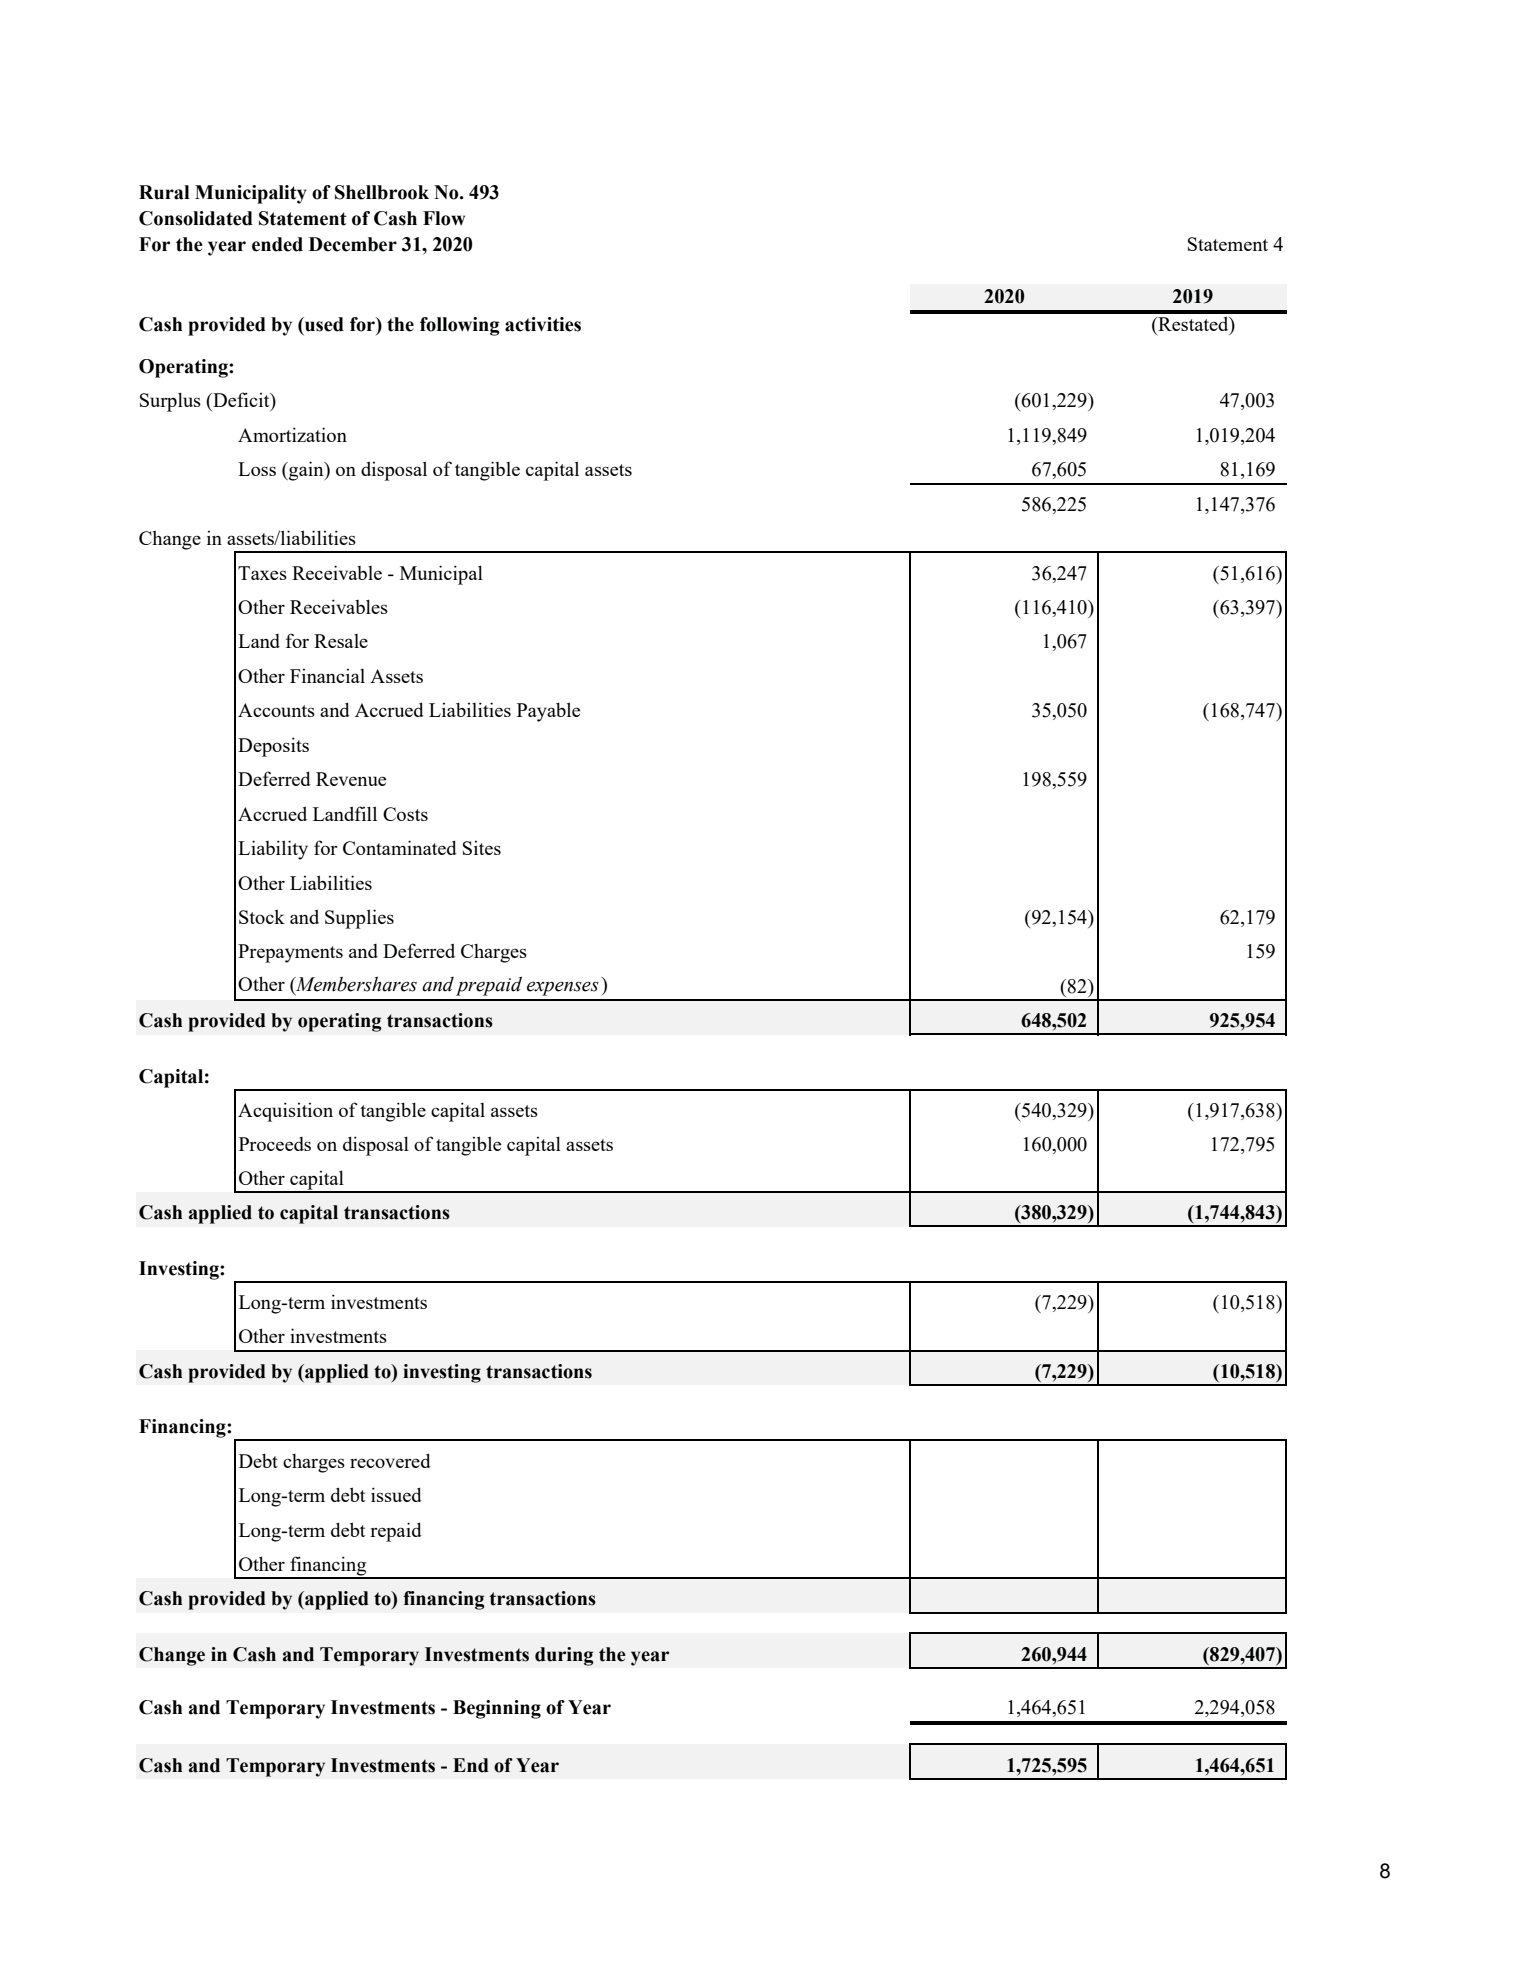 Image resolution: width=1527 pixels, height=1976 pixels. I want to click on Stock, so click(262, 916).
